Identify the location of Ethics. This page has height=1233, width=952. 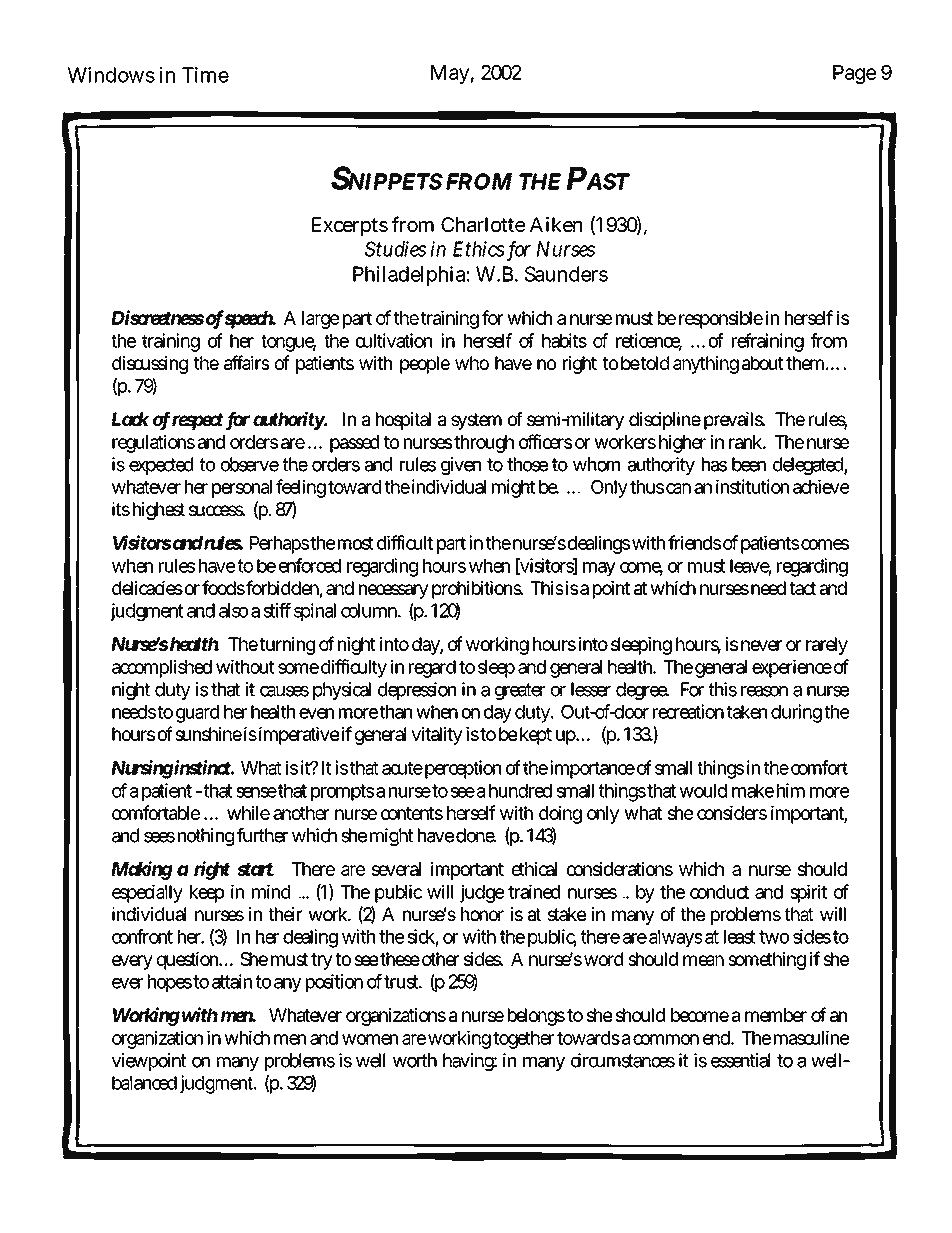
(479, 249).
